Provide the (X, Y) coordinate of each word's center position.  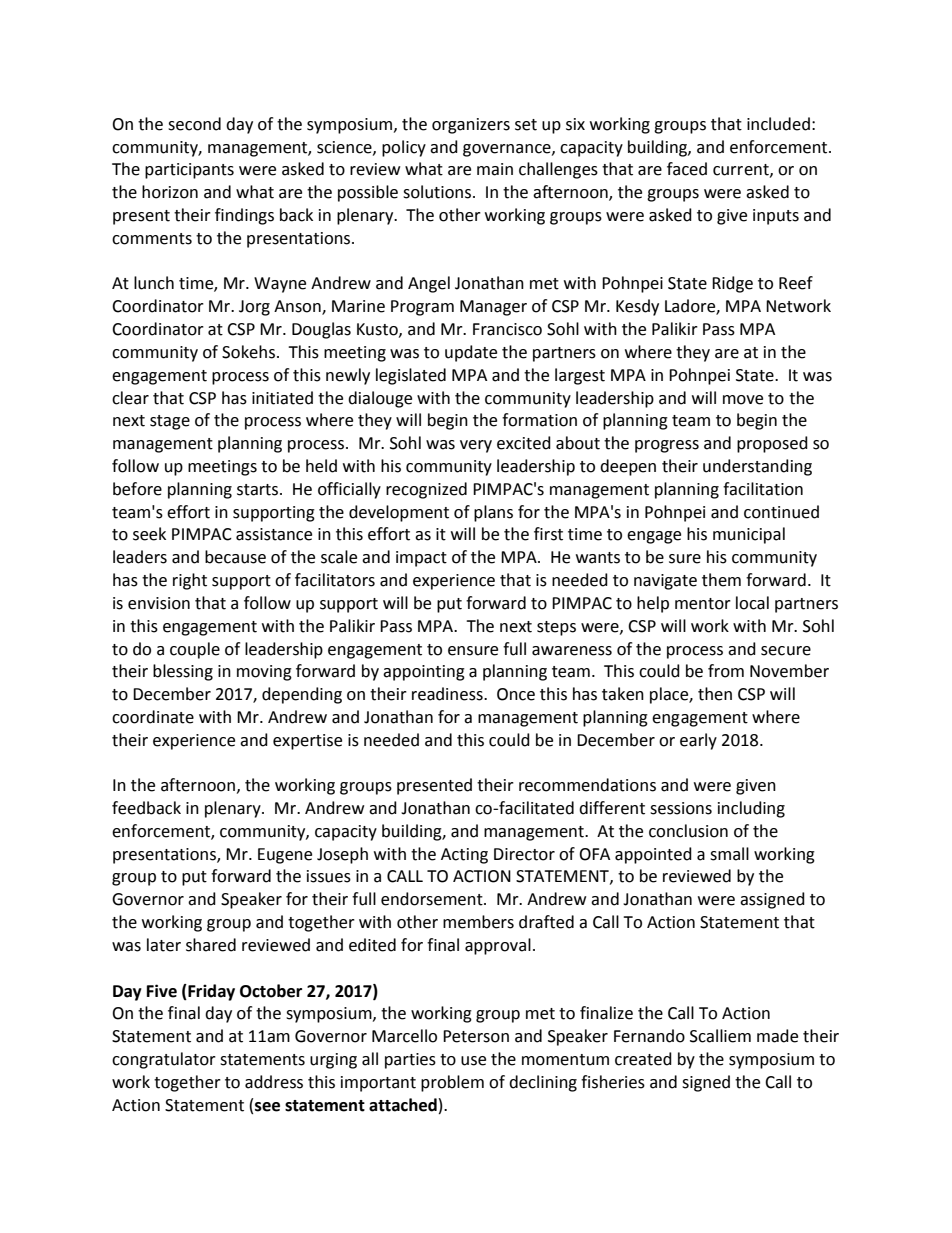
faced (687, 169)
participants (189, 171)
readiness (448, 694)
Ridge (732, 284)
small (729, 854)
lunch (154, 283)
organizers (471, 126)
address (274, 1082)
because (235, 557)
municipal (749, 535)
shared (211, 945)
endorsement (433, 899)
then (715, 694)
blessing (183, 672)
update (471, 353)
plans (493, 513)
